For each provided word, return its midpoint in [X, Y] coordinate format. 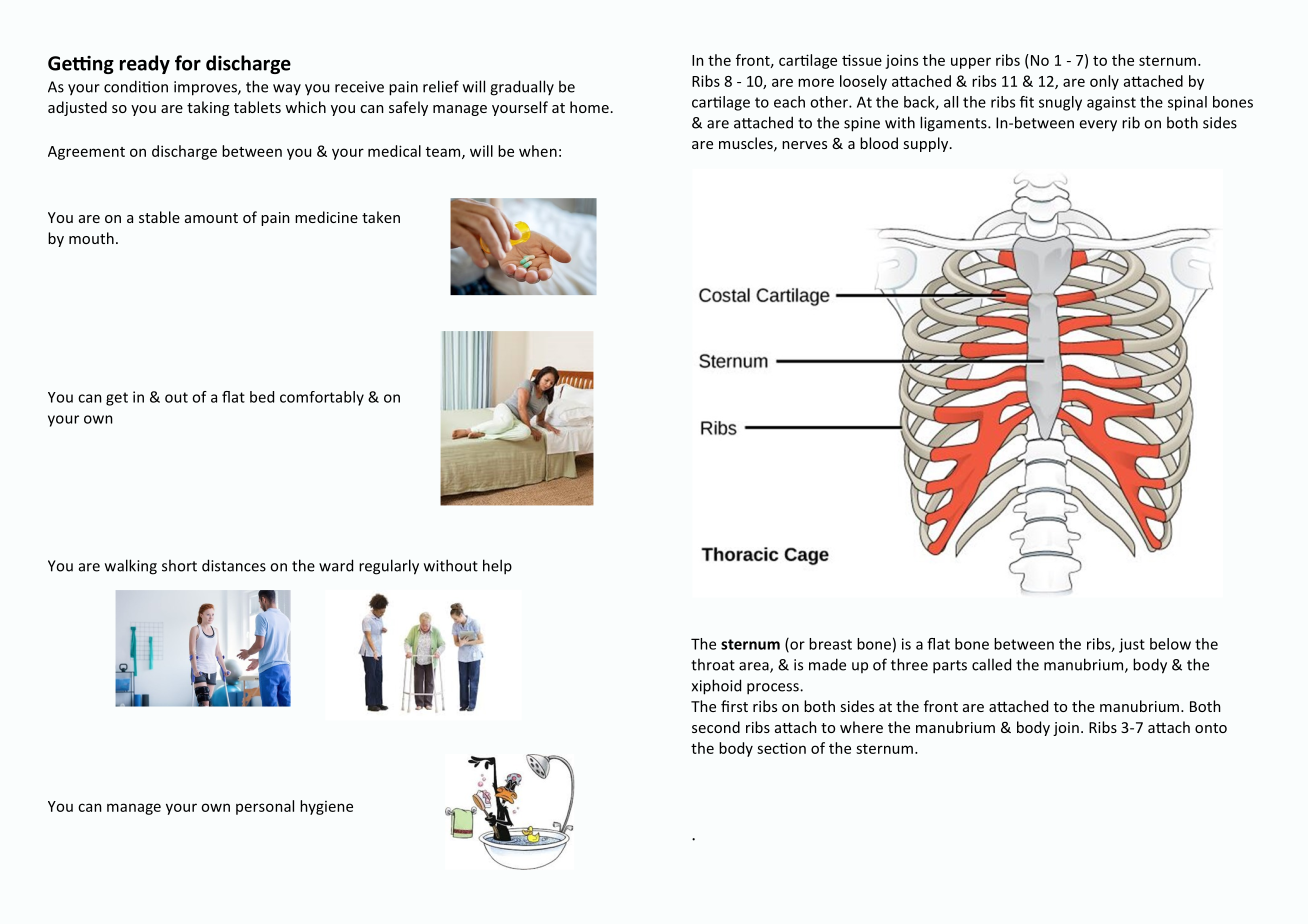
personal [265, 807]
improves [206, 88]
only [1104, 82]
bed [262, 397]
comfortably [322, 398]
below [1170, 644]
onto [1211, 728]
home [589, 107]
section [781, 748]
